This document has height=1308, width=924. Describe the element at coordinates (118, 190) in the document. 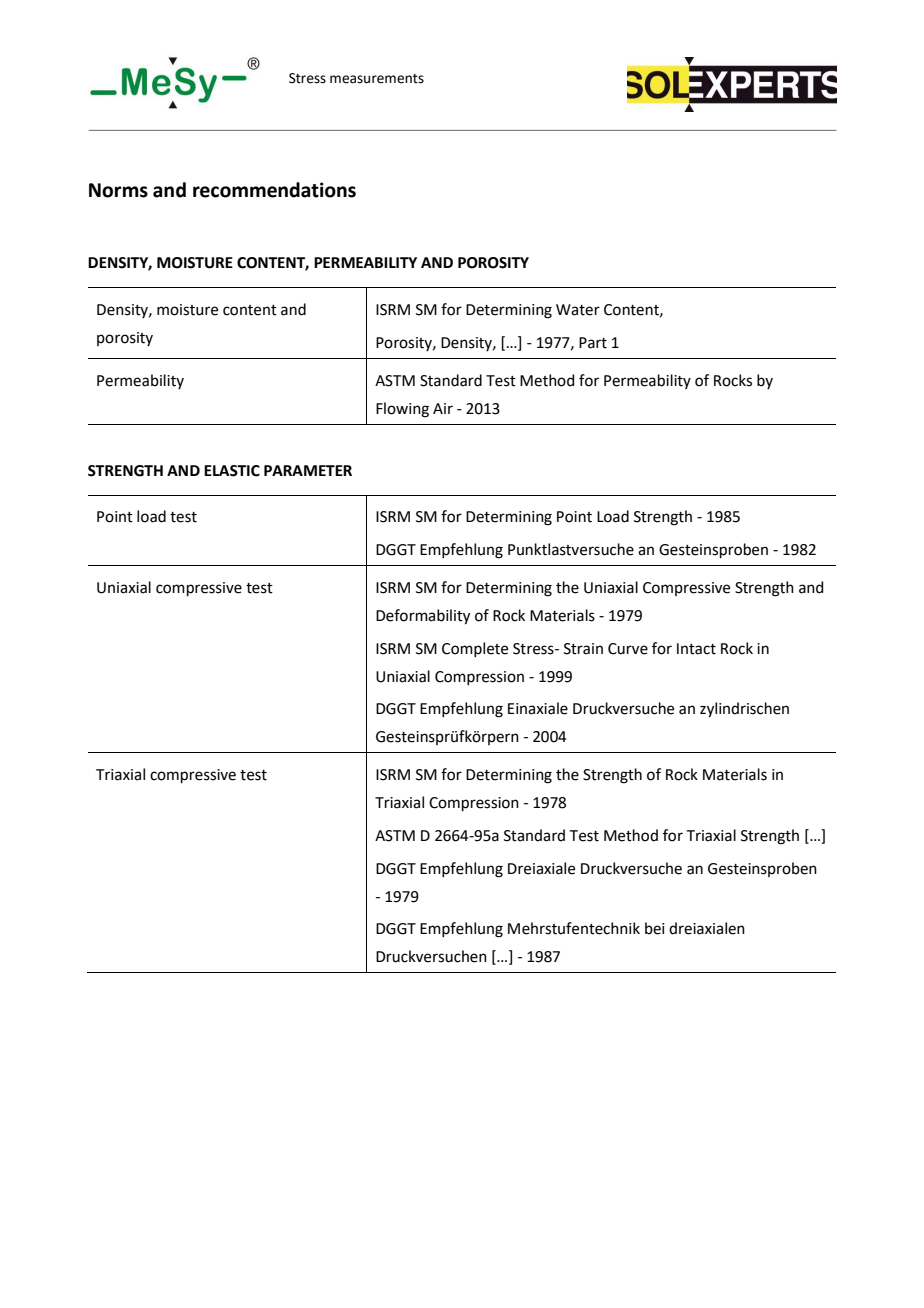

I see `Norms` at that location.
